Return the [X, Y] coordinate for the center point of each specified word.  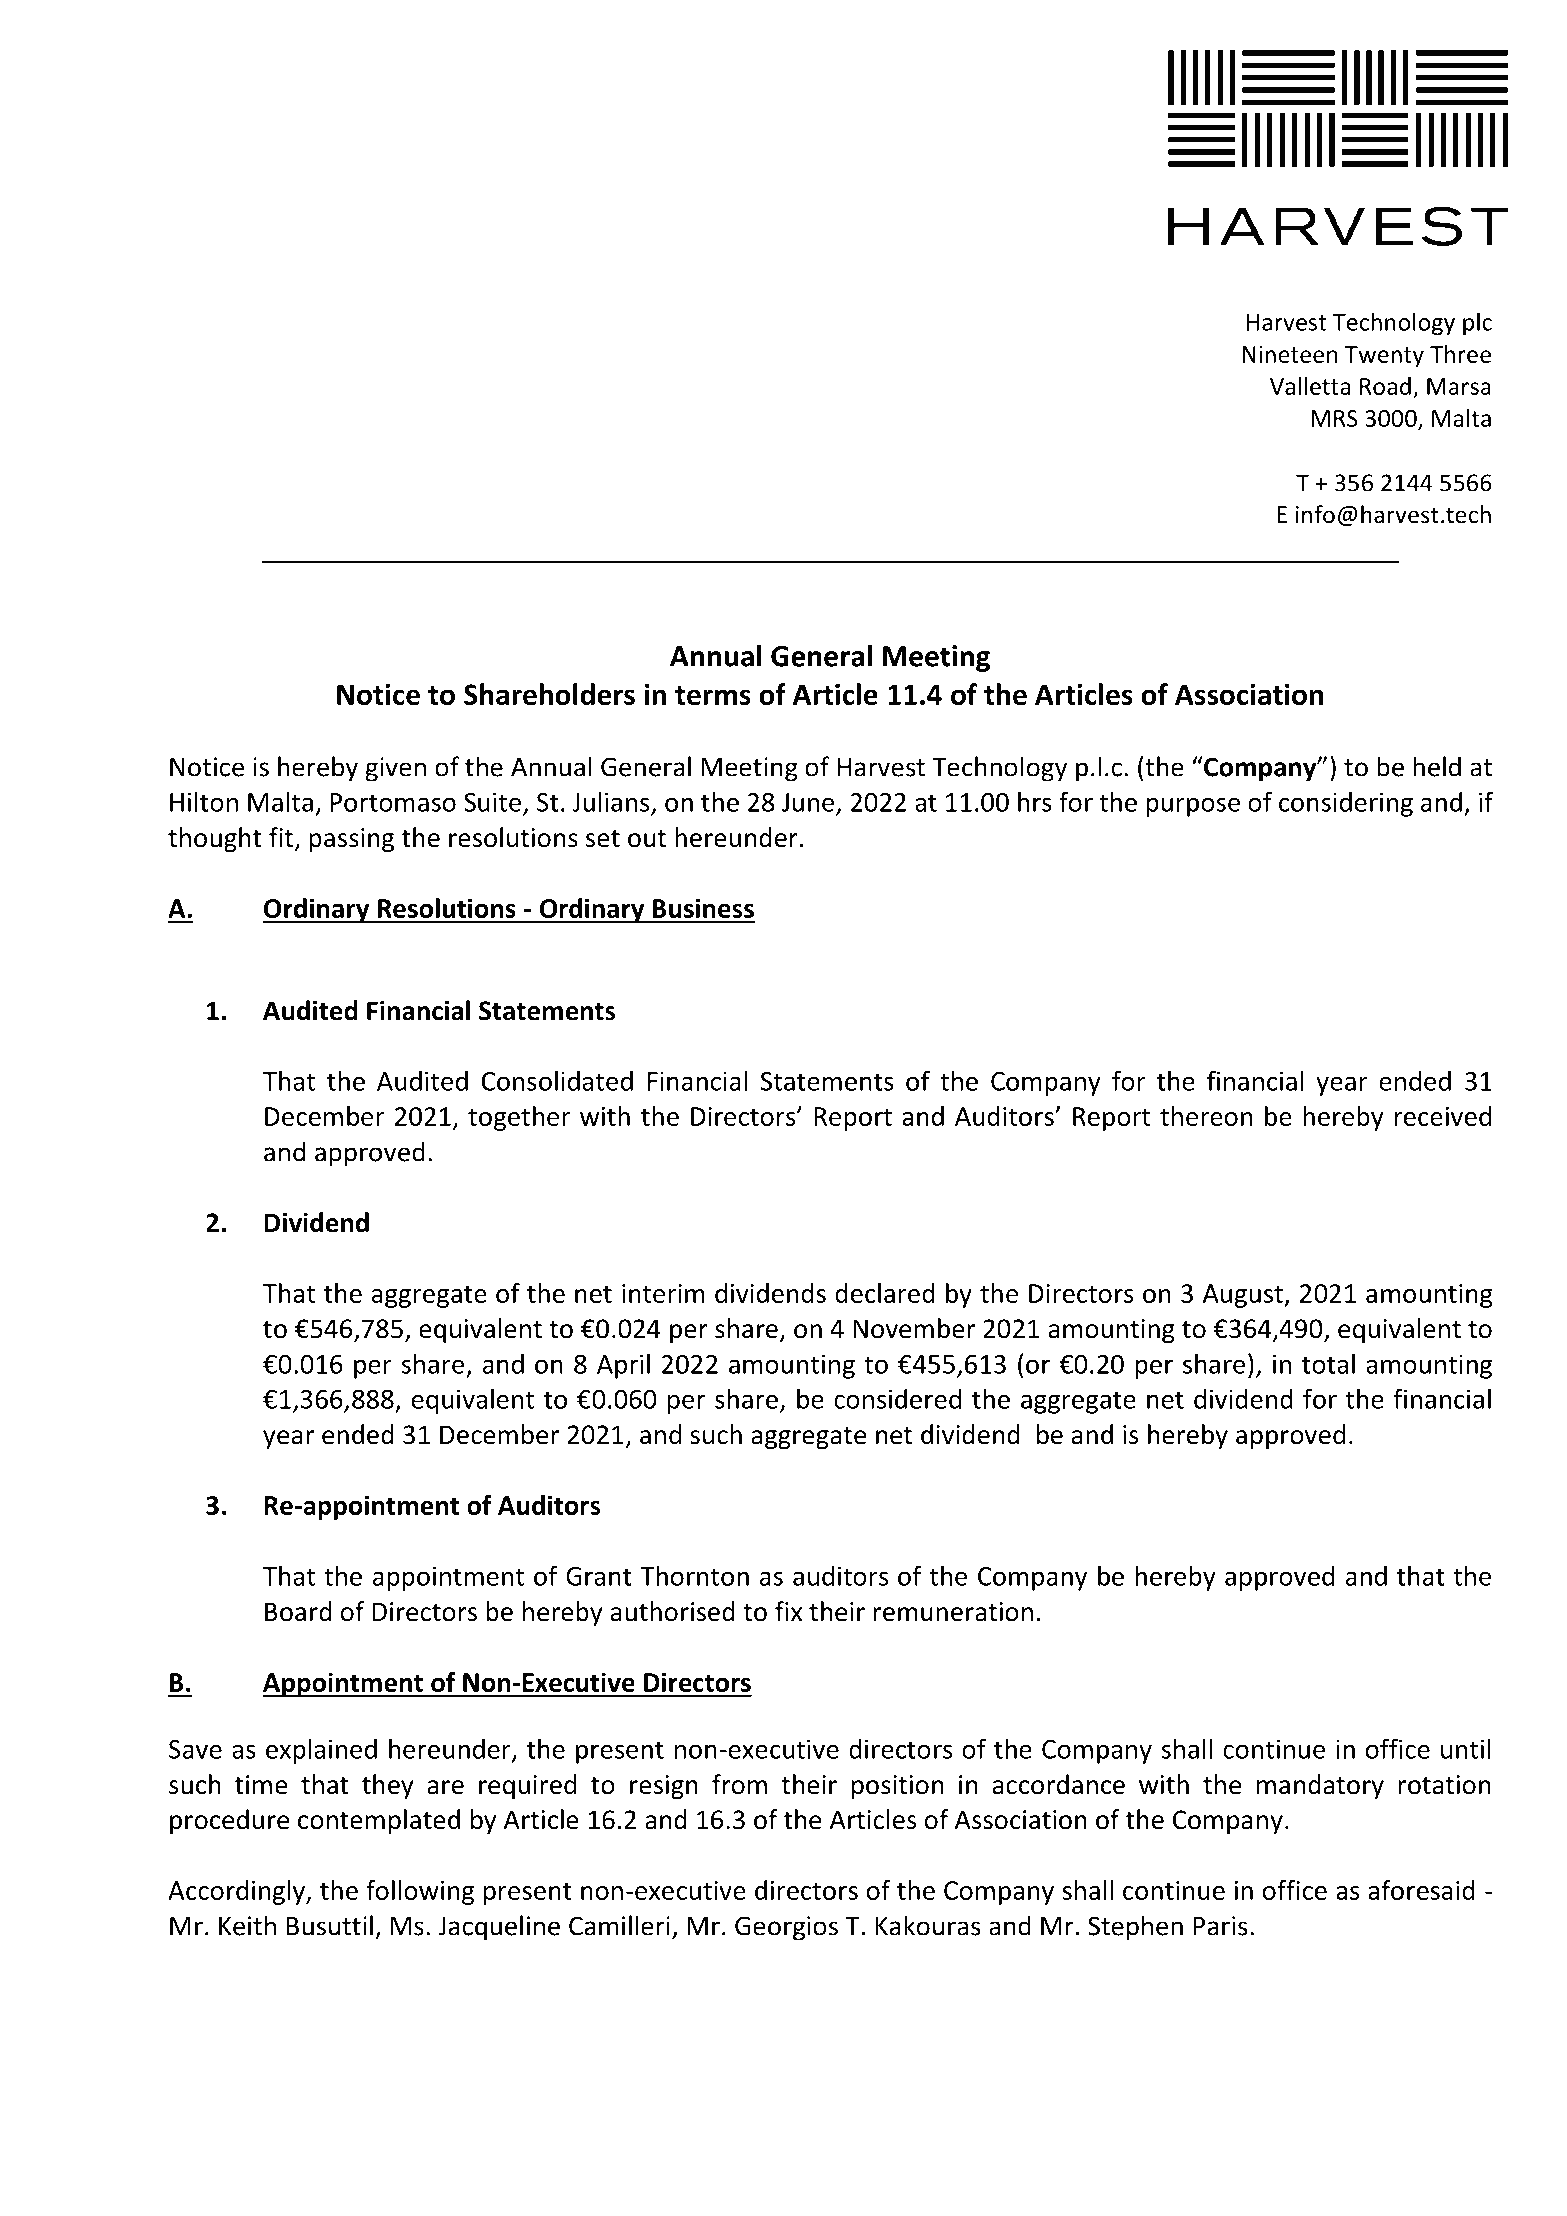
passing [351, 840]
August [1244, 1296]
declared [885, 1293]
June [808, 802]
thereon [1206, 1116]
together [519, 1118]
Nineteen [1290, 354]
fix [788, 1611]
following [420, 1892]
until [1466, 1748]
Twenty [1384, 357]
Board [298, 1611]
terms [713, 695]
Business [703, 908]
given [396, 769]
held [1437, 766]
